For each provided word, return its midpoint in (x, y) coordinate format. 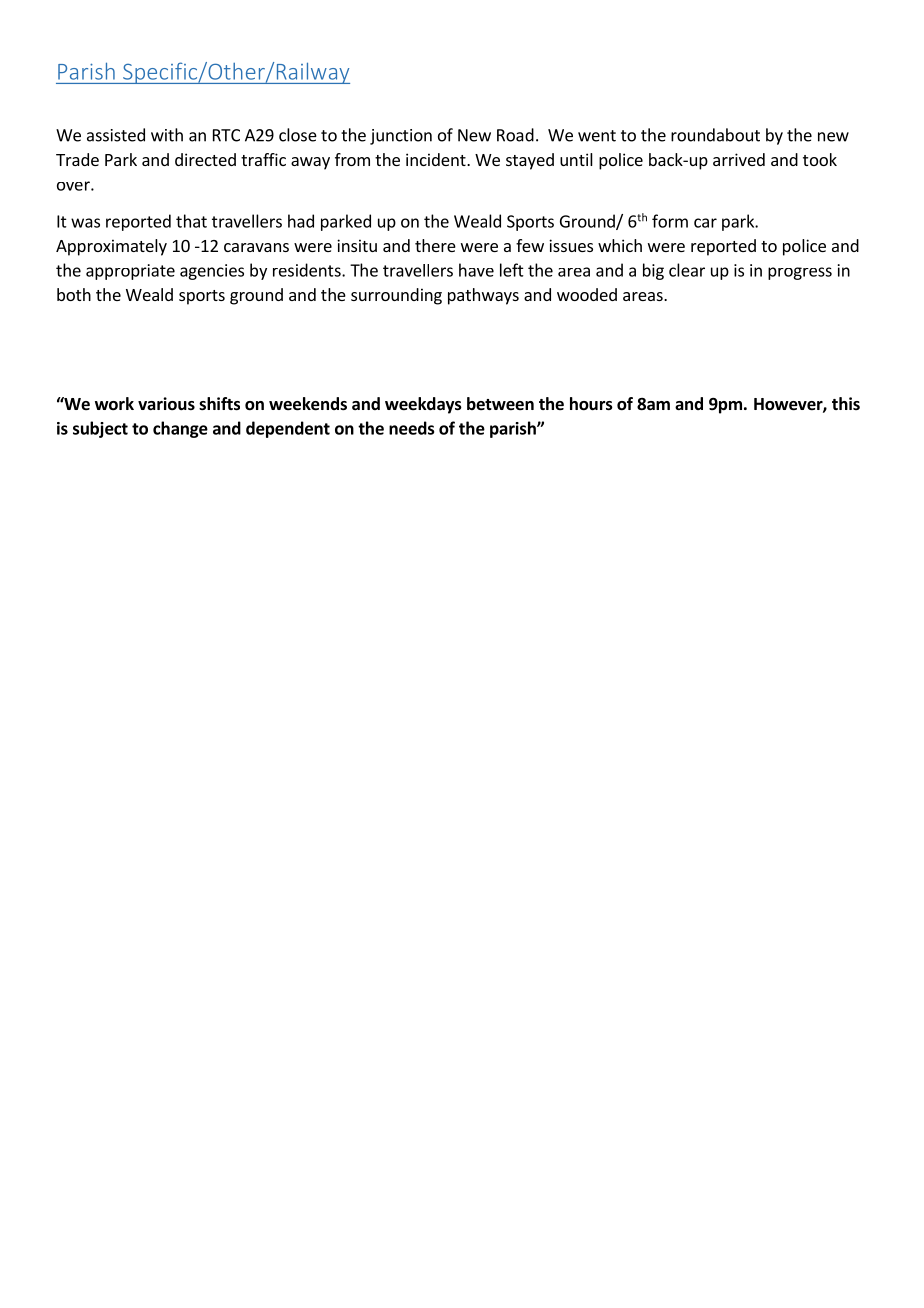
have (476, 270)
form (670, 221)
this (846, 403)
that (191, 221)
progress (800, 273)
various (166, 404)
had (301, 221)
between (500, 404)
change (180, 429)
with (167, 135)
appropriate (130, 272)
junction (401, 137)
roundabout (715, 135)
